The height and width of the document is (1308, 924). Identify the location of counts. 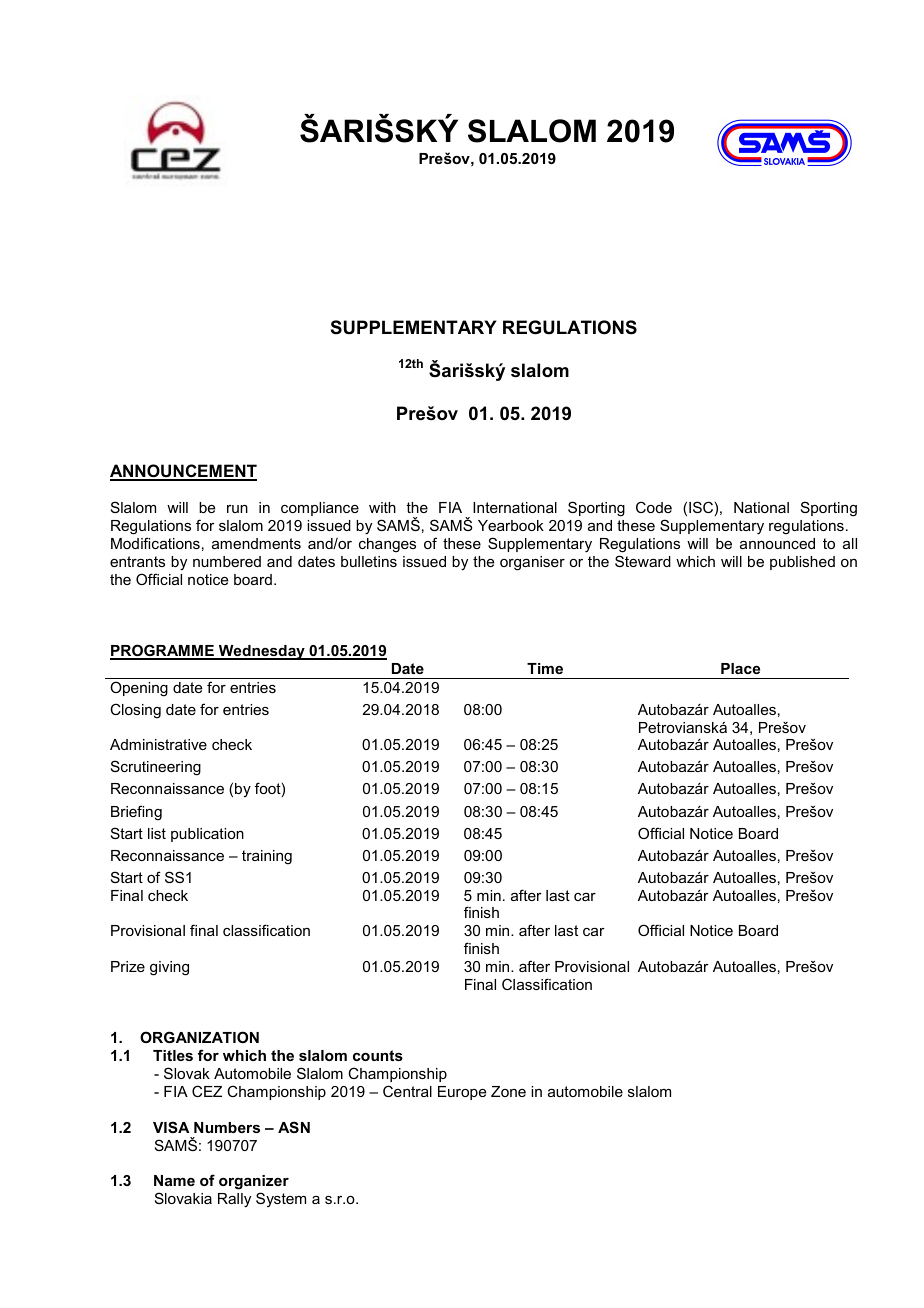
(378, 1055).
